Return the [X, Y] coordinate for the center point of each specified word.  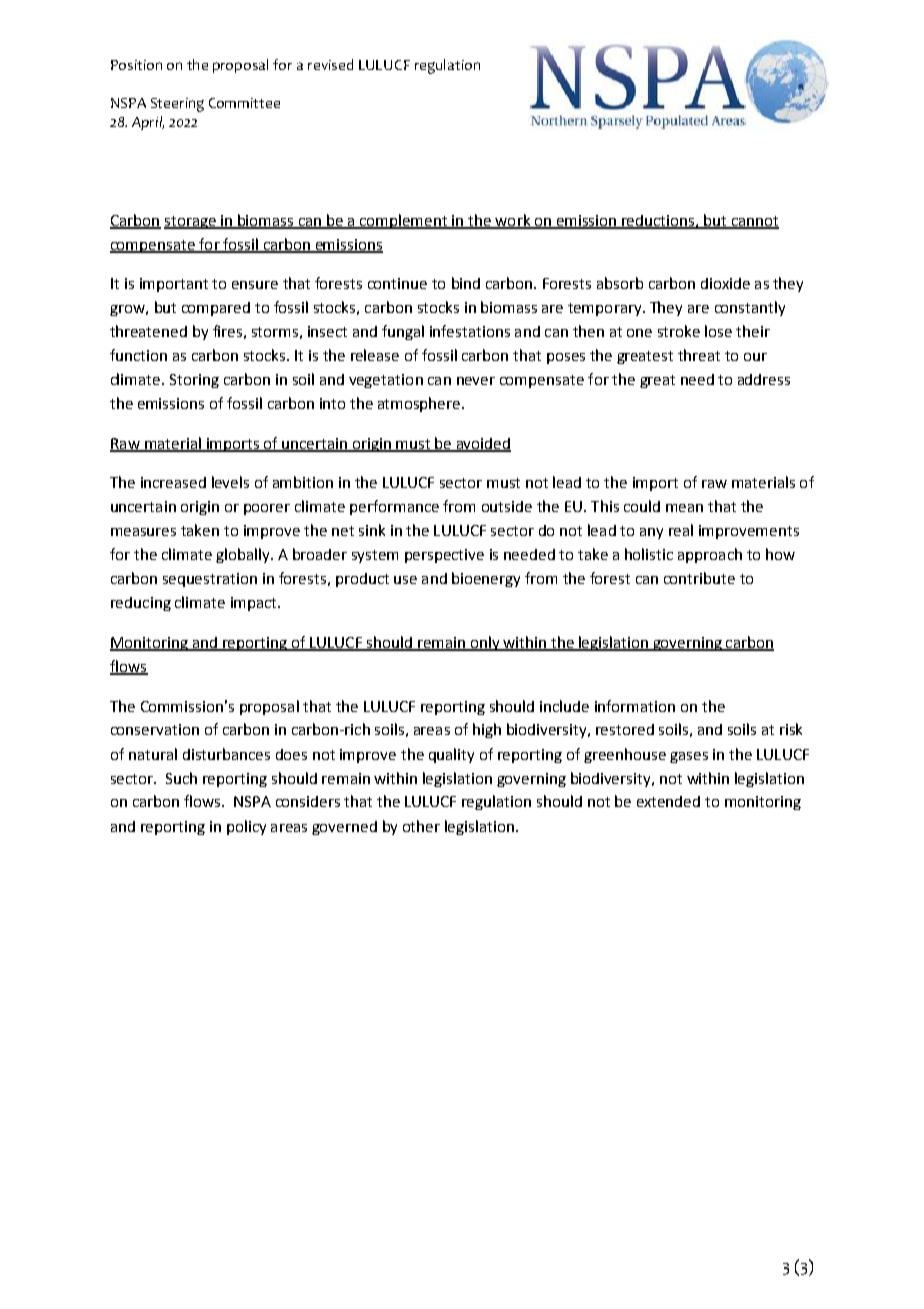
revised [330, 64]
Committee [244, 103]
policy [246, 827]
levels [230, 482]
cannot [754, 222]
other [421, 826]
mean [684, 508]
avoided [482, 445]
